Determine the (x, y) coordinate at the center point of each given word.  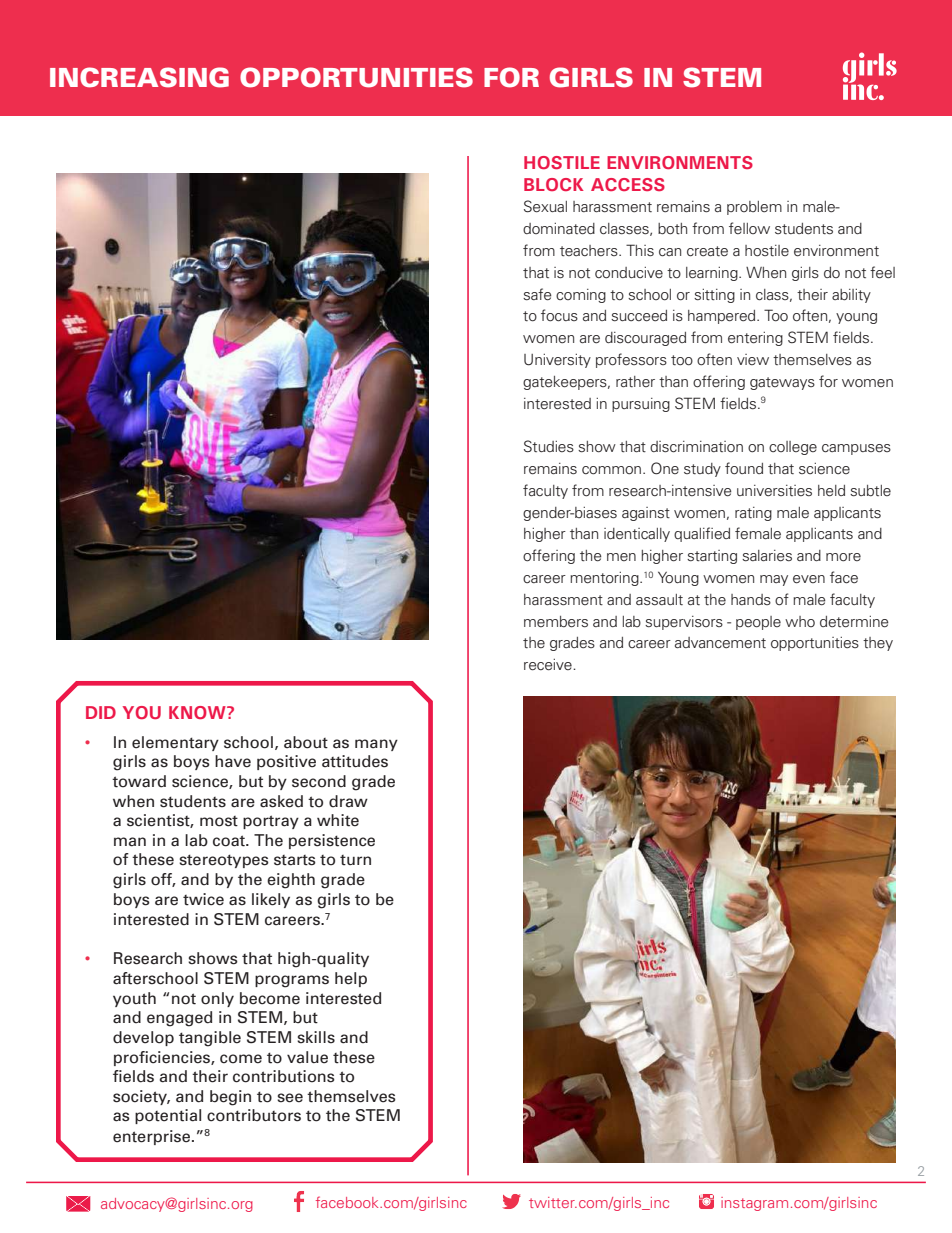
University (557, 361)
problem (754, 208)
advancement (720, 643)
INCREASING (139, 77)
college (793, 448)
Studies (549, 446)
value (307, 1057)
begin (230, 1098)
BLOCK (554, 184)
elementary (175, 743)
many (376, 745)
